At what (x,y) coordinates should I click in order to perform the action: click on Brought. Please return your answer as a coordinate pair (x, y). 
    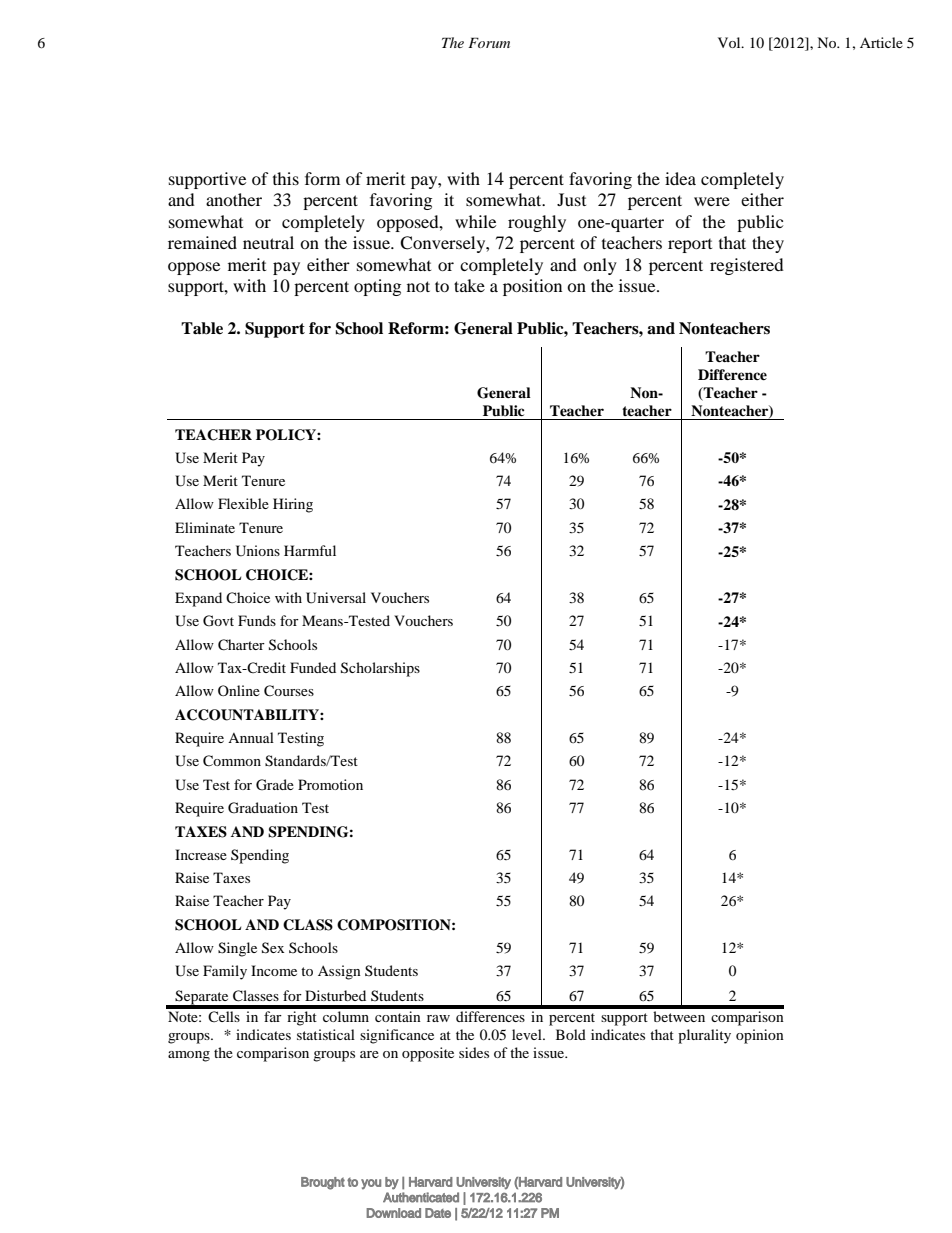
    Looking at the image, I should click on (323, 1183).
